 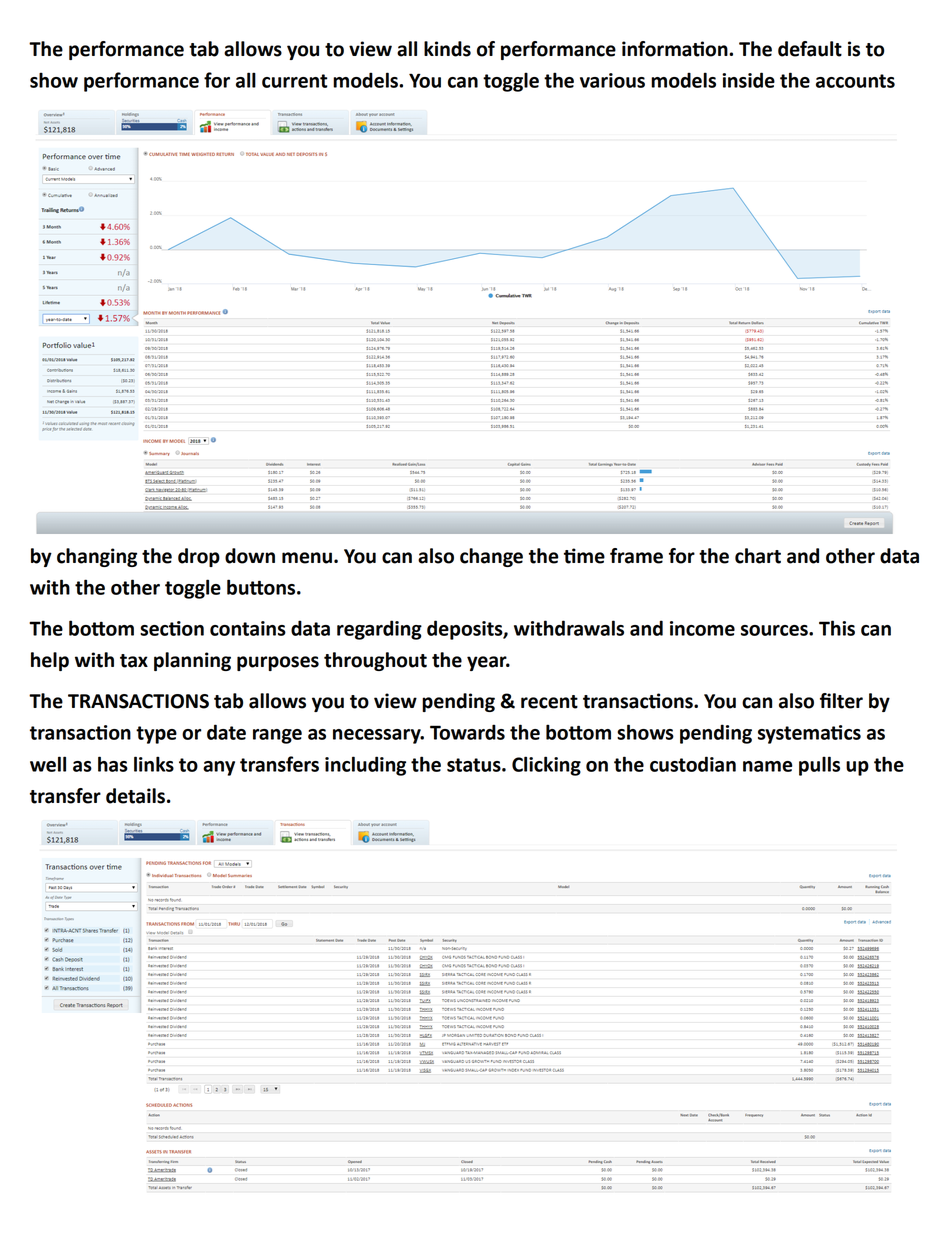 I want to click on chart, so click(x=758, y=556).
